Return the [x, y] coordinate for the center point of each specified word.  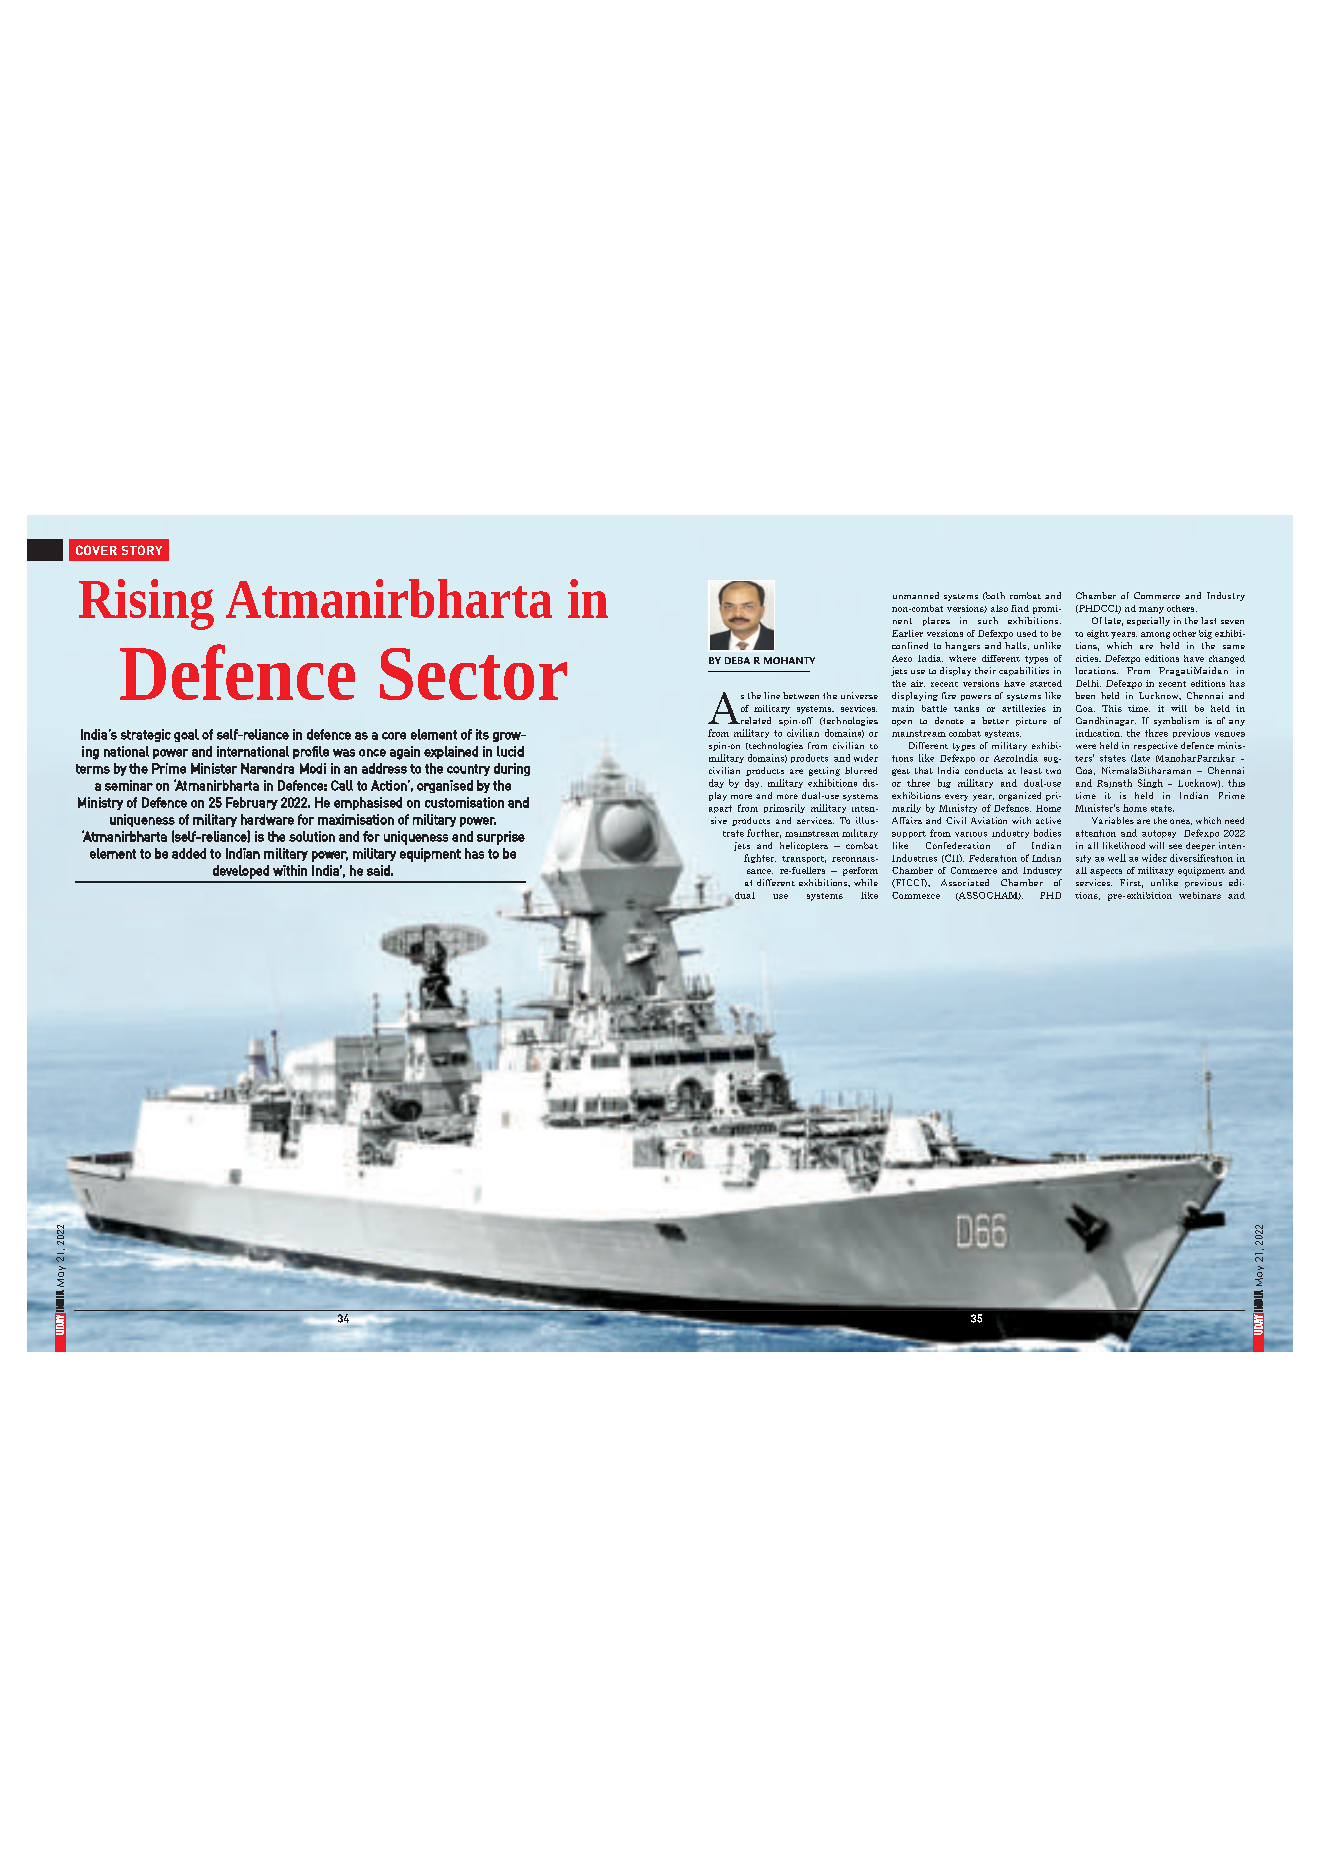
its [482, 734]
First [1131, 883]
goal [186, 735]
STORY [142, 550]
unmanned [916, 595]
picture [1031, 721]
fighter [760, 858]
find [1020, 608]
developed [241, 872]
